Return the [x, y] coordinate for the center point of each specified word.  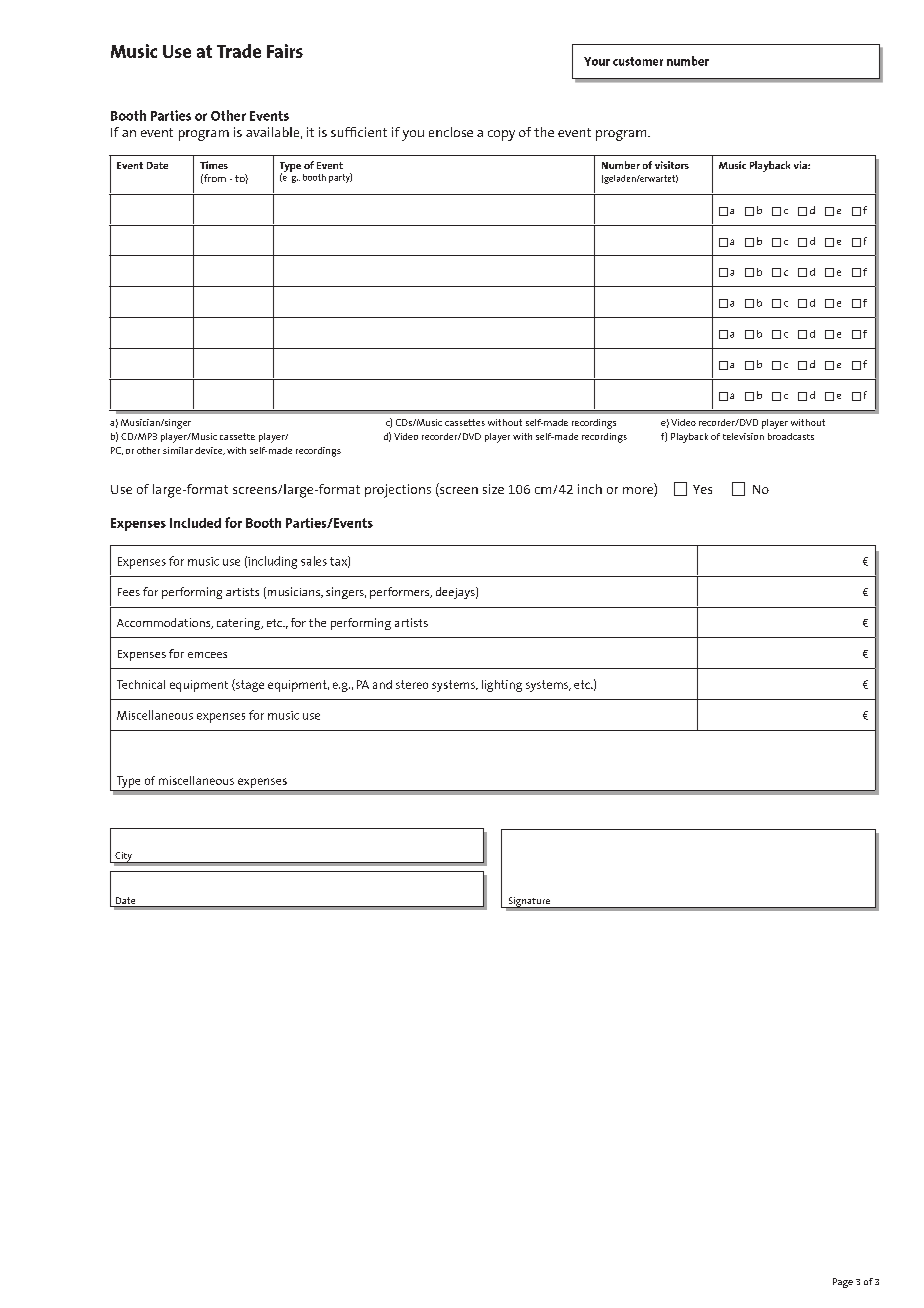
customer [638, 61]
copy [501, 135]
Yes [702, 489]
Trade [239, 51]
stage [249, 685]
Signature [529, 902]
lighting [502, 686]
